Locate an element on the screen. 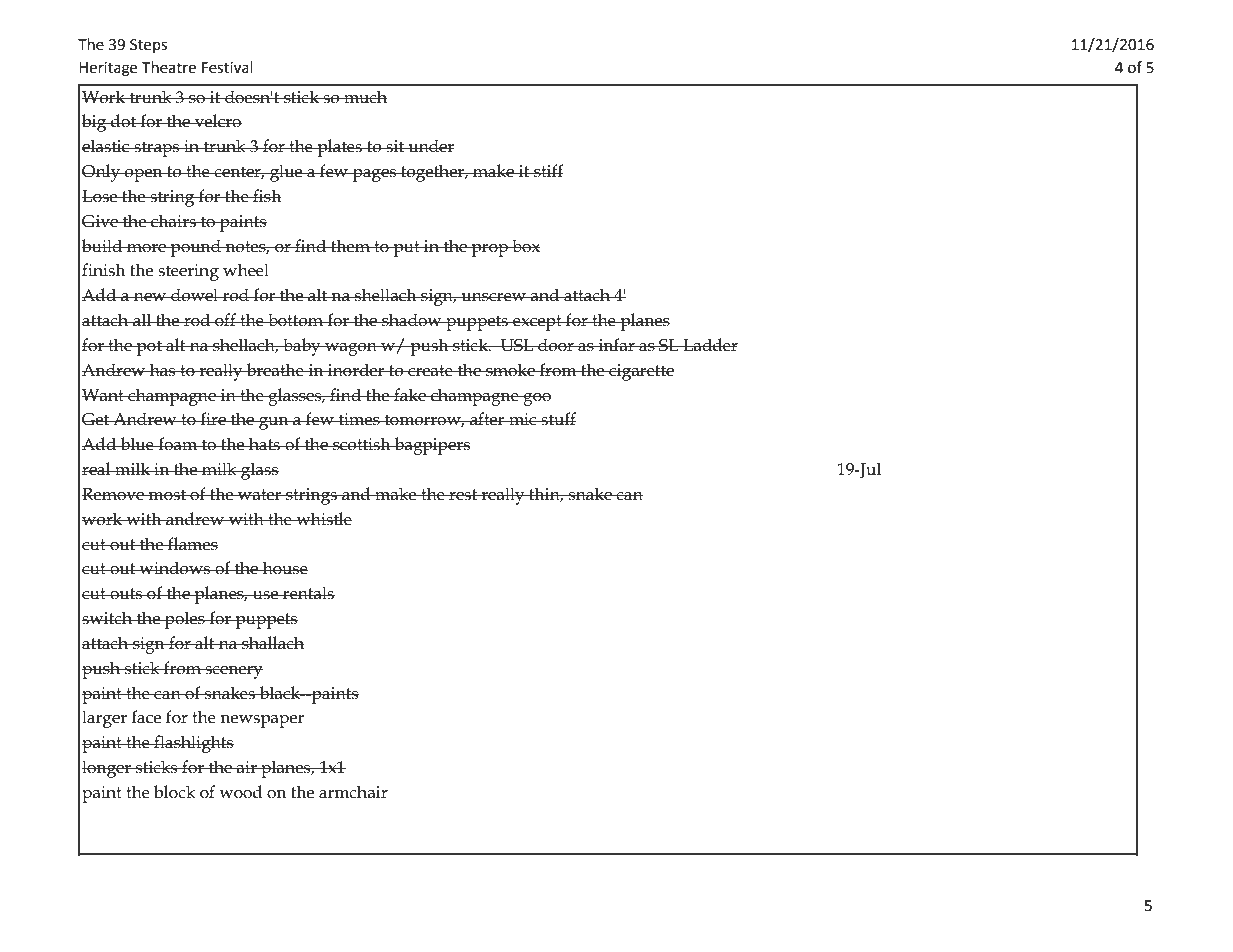 This screenshot has width=1233, height=952. cigarette is located at coordinates (640, 372).
